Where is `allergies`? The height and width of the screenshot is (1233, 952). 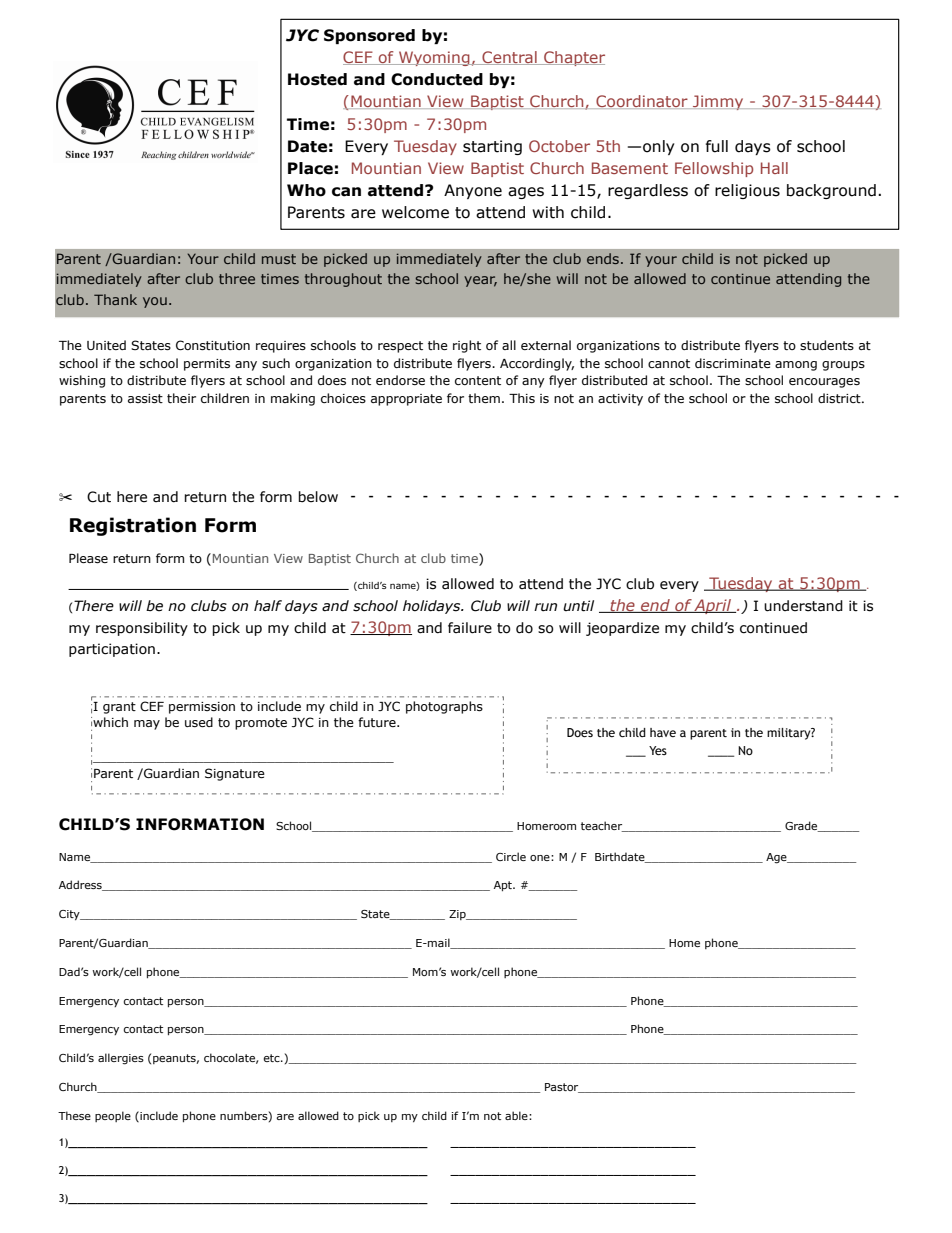 allergies is located at coordinates (121, 1059).
